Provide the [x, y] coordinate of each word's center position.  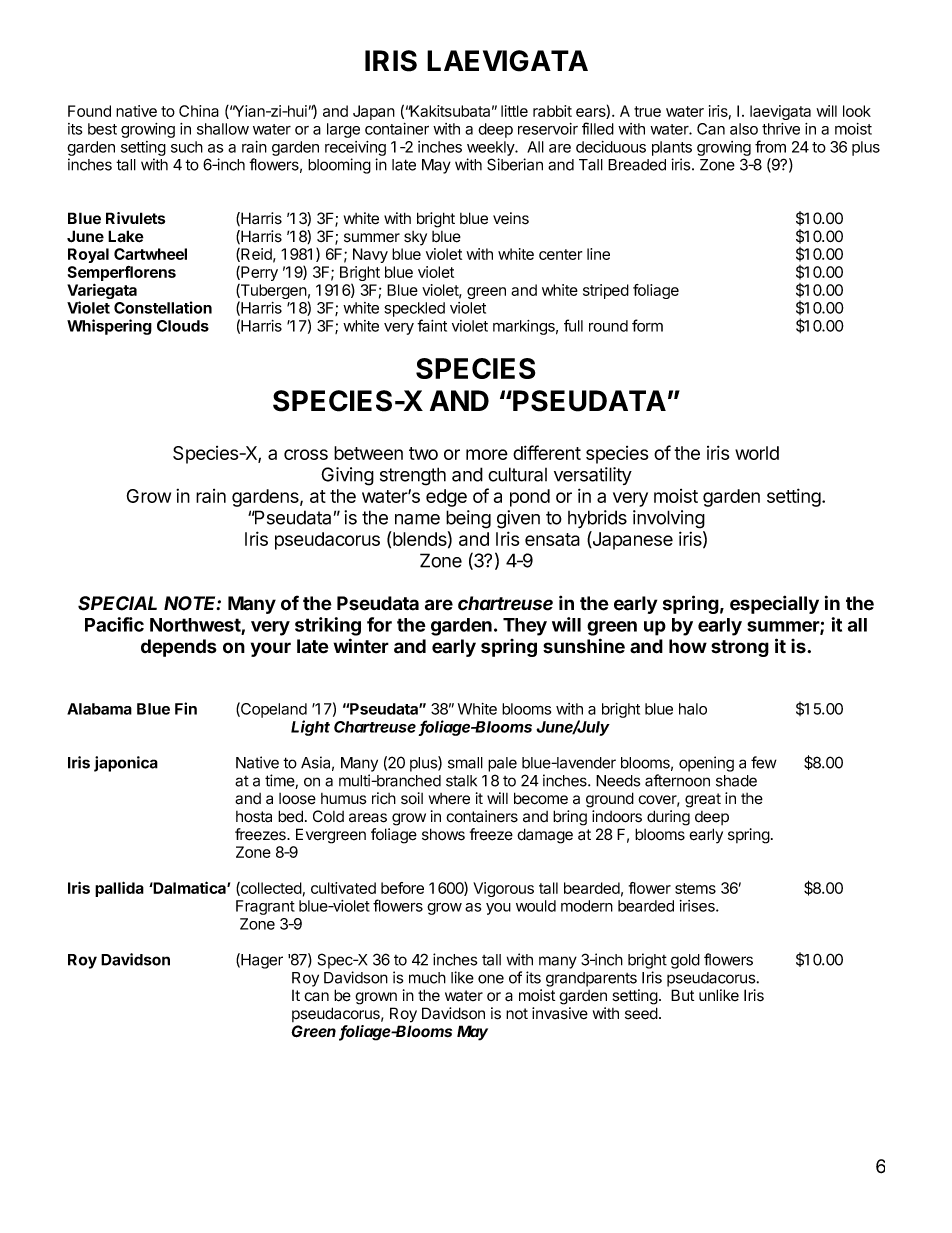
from [770, 146]
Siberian [515, 164]
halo [693, 709]
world [757, 453]
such [187, 147]
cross [306, 454]
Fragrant [265, 907]
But [682, 995]
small [465, 763]
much [427, 978]
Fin [186, 708]
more [487, 454]
